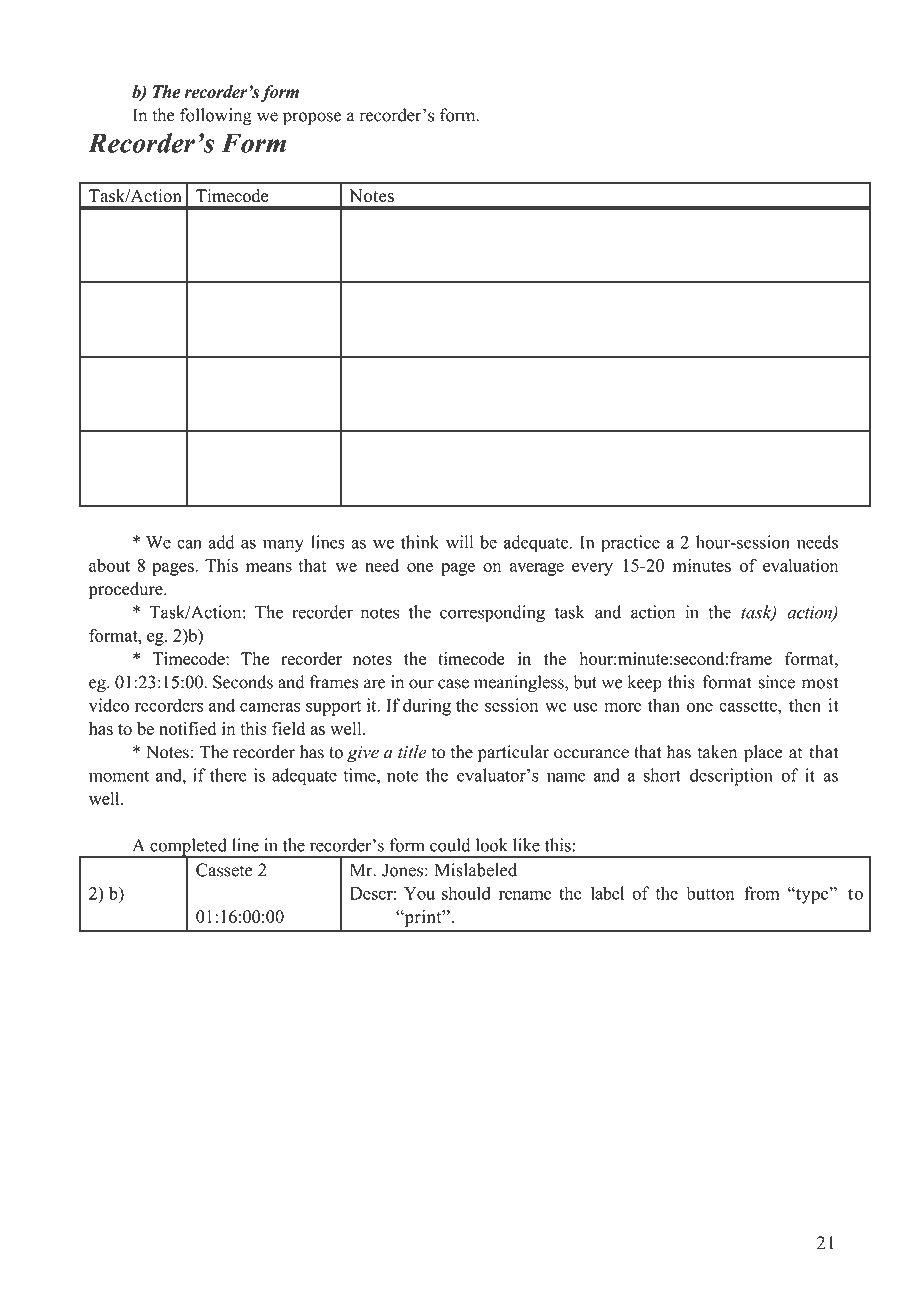 The image size is (924, 1308). What do you see at coordinates (188, 848) in the page?
I see `completed` at bounding box center [188, 848].
